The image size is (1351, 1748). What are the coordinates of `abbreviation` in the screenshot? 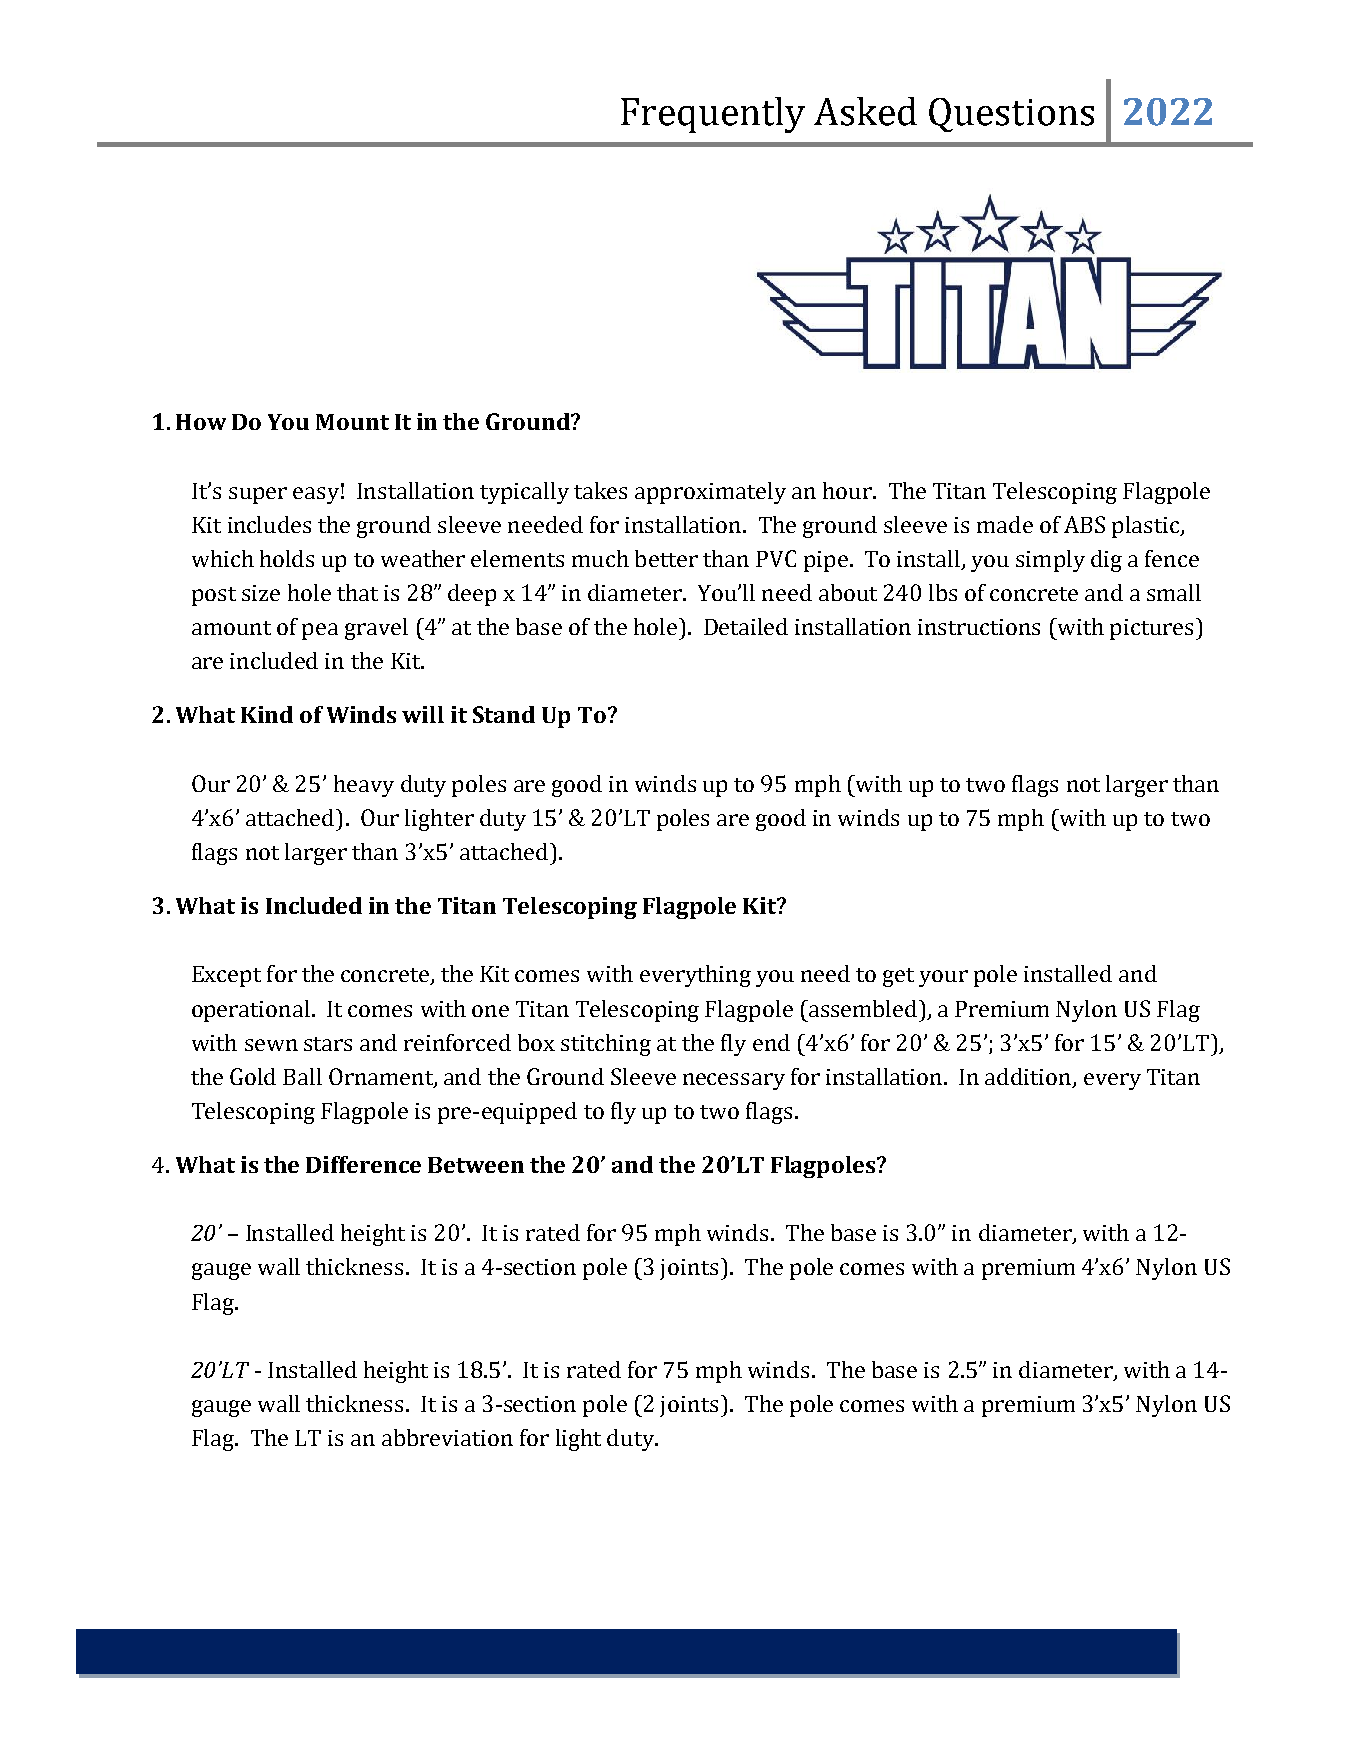 It's located at (447, 1437).
